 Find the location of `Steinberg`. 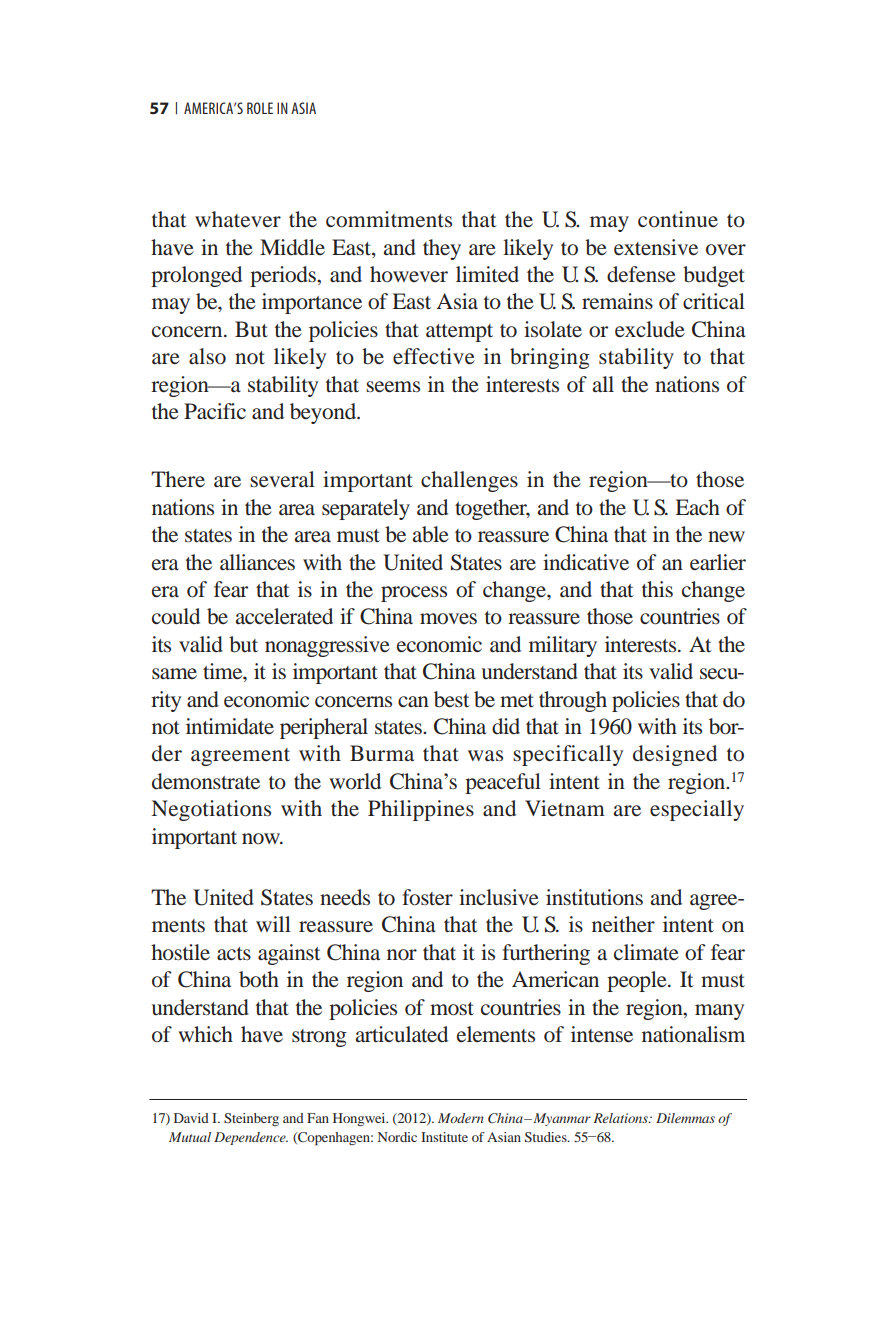

Steinberg is located at coordinates (251, 1119).
